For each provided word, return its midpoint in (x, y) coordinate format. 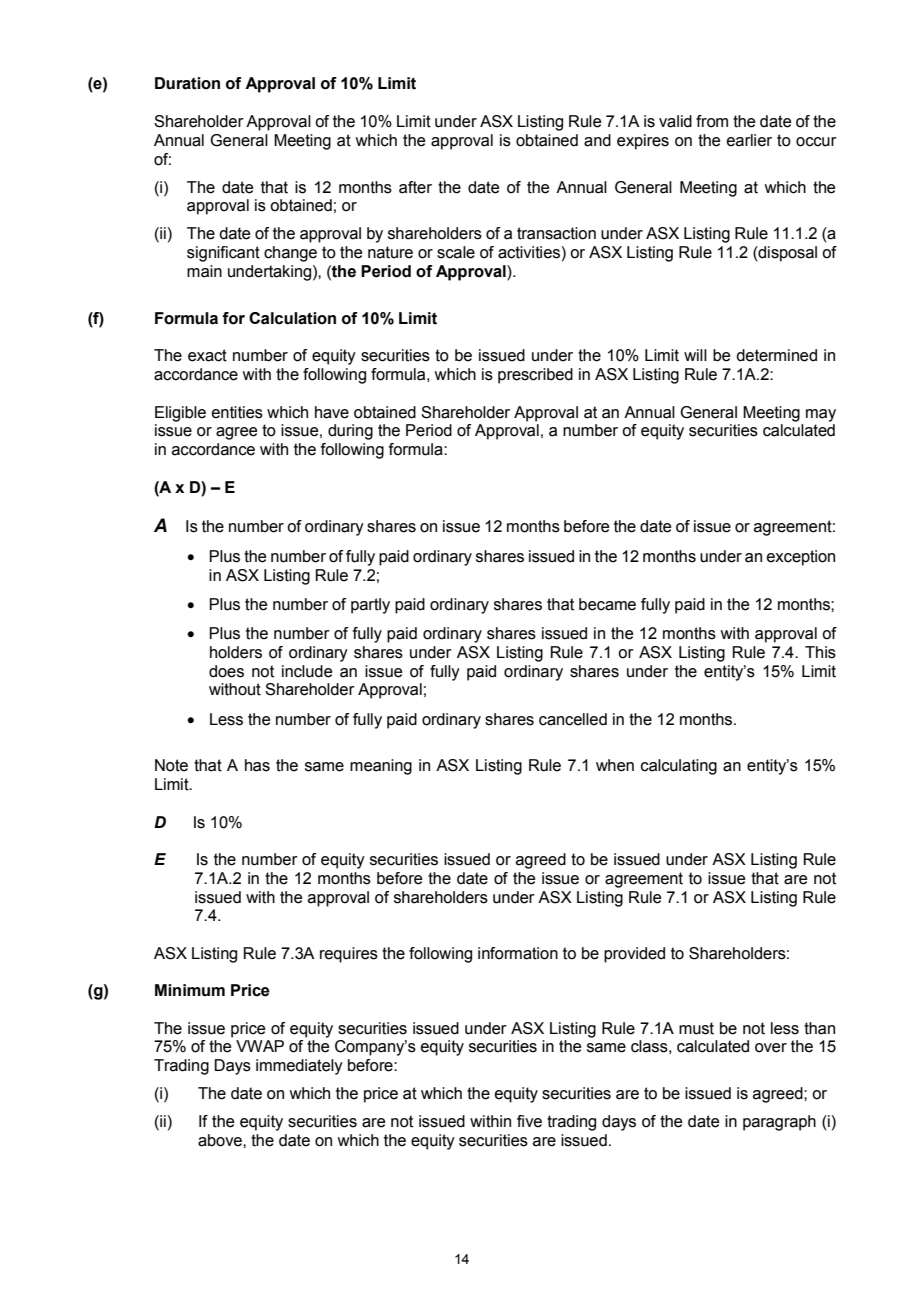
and (597, 140)
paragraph (779, 1123)
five (529, 1121)
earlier (749, 140)
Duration (187, 83)
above (221, 1140)
